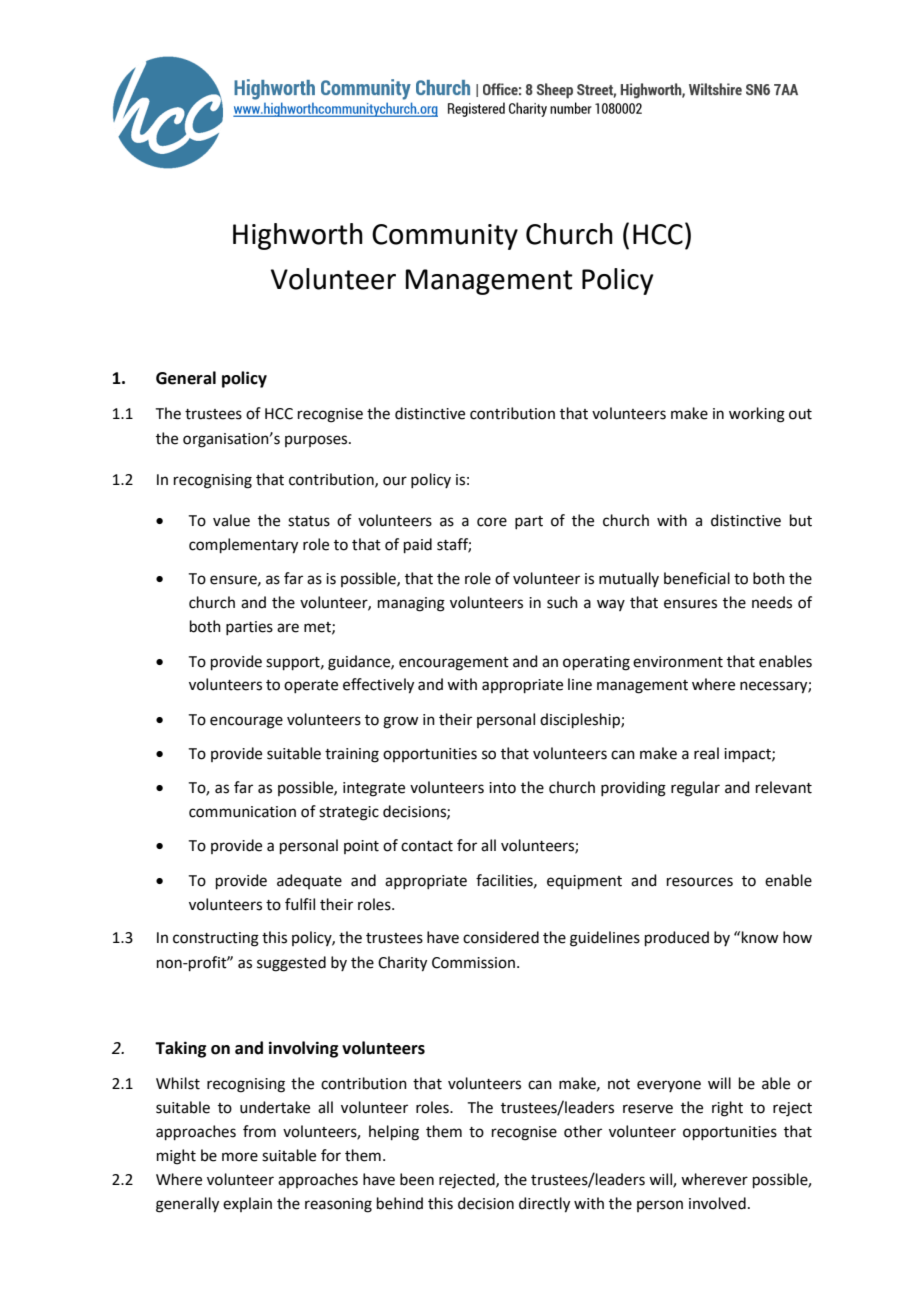 Image resolution: width=924 pixels, height=1308 pixels. I want to click on real, so click(706, 753).
